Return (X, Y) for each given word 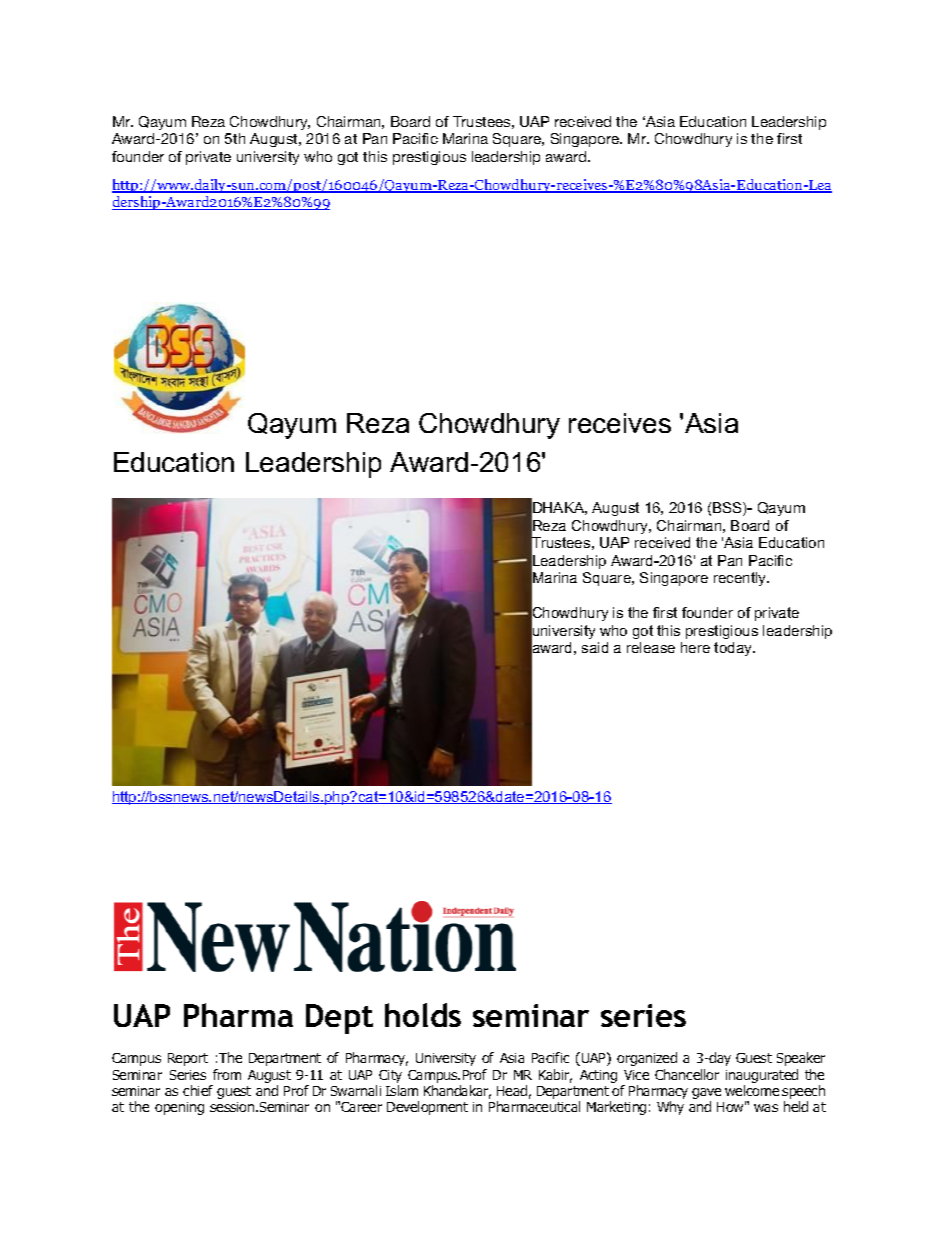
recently (741, 579)
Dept (339, 1019)
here (695, 647)
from (227, 1074)
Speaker (801, 1059)
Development (427, 1108)
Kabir (555, 1076)
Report (188, 1059)
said (595, 647)
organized (647, 1059)
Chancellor (687, 1074)
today (734, 649)
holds (423, 1015)
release (651, 647)
